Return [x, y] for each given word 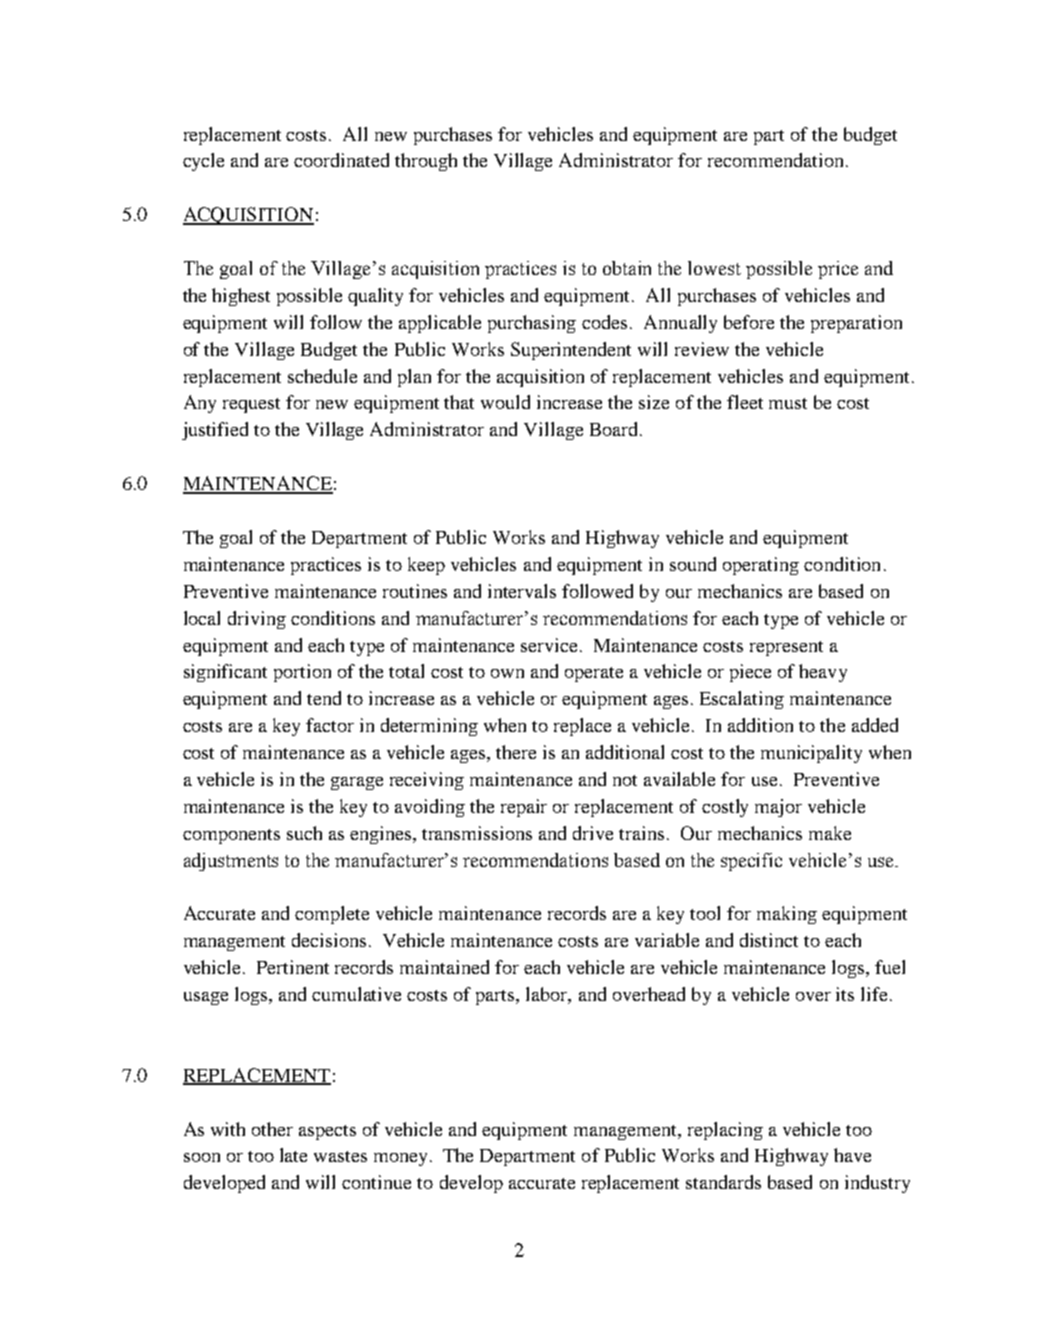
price [838, 270]
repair [524, 808]
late [293, 1155]
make [830, 833]
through [426, 162]
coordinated [341, 160]
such [304, 833]
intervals [522, 591]
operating [761, 566]
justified [215, 431]
